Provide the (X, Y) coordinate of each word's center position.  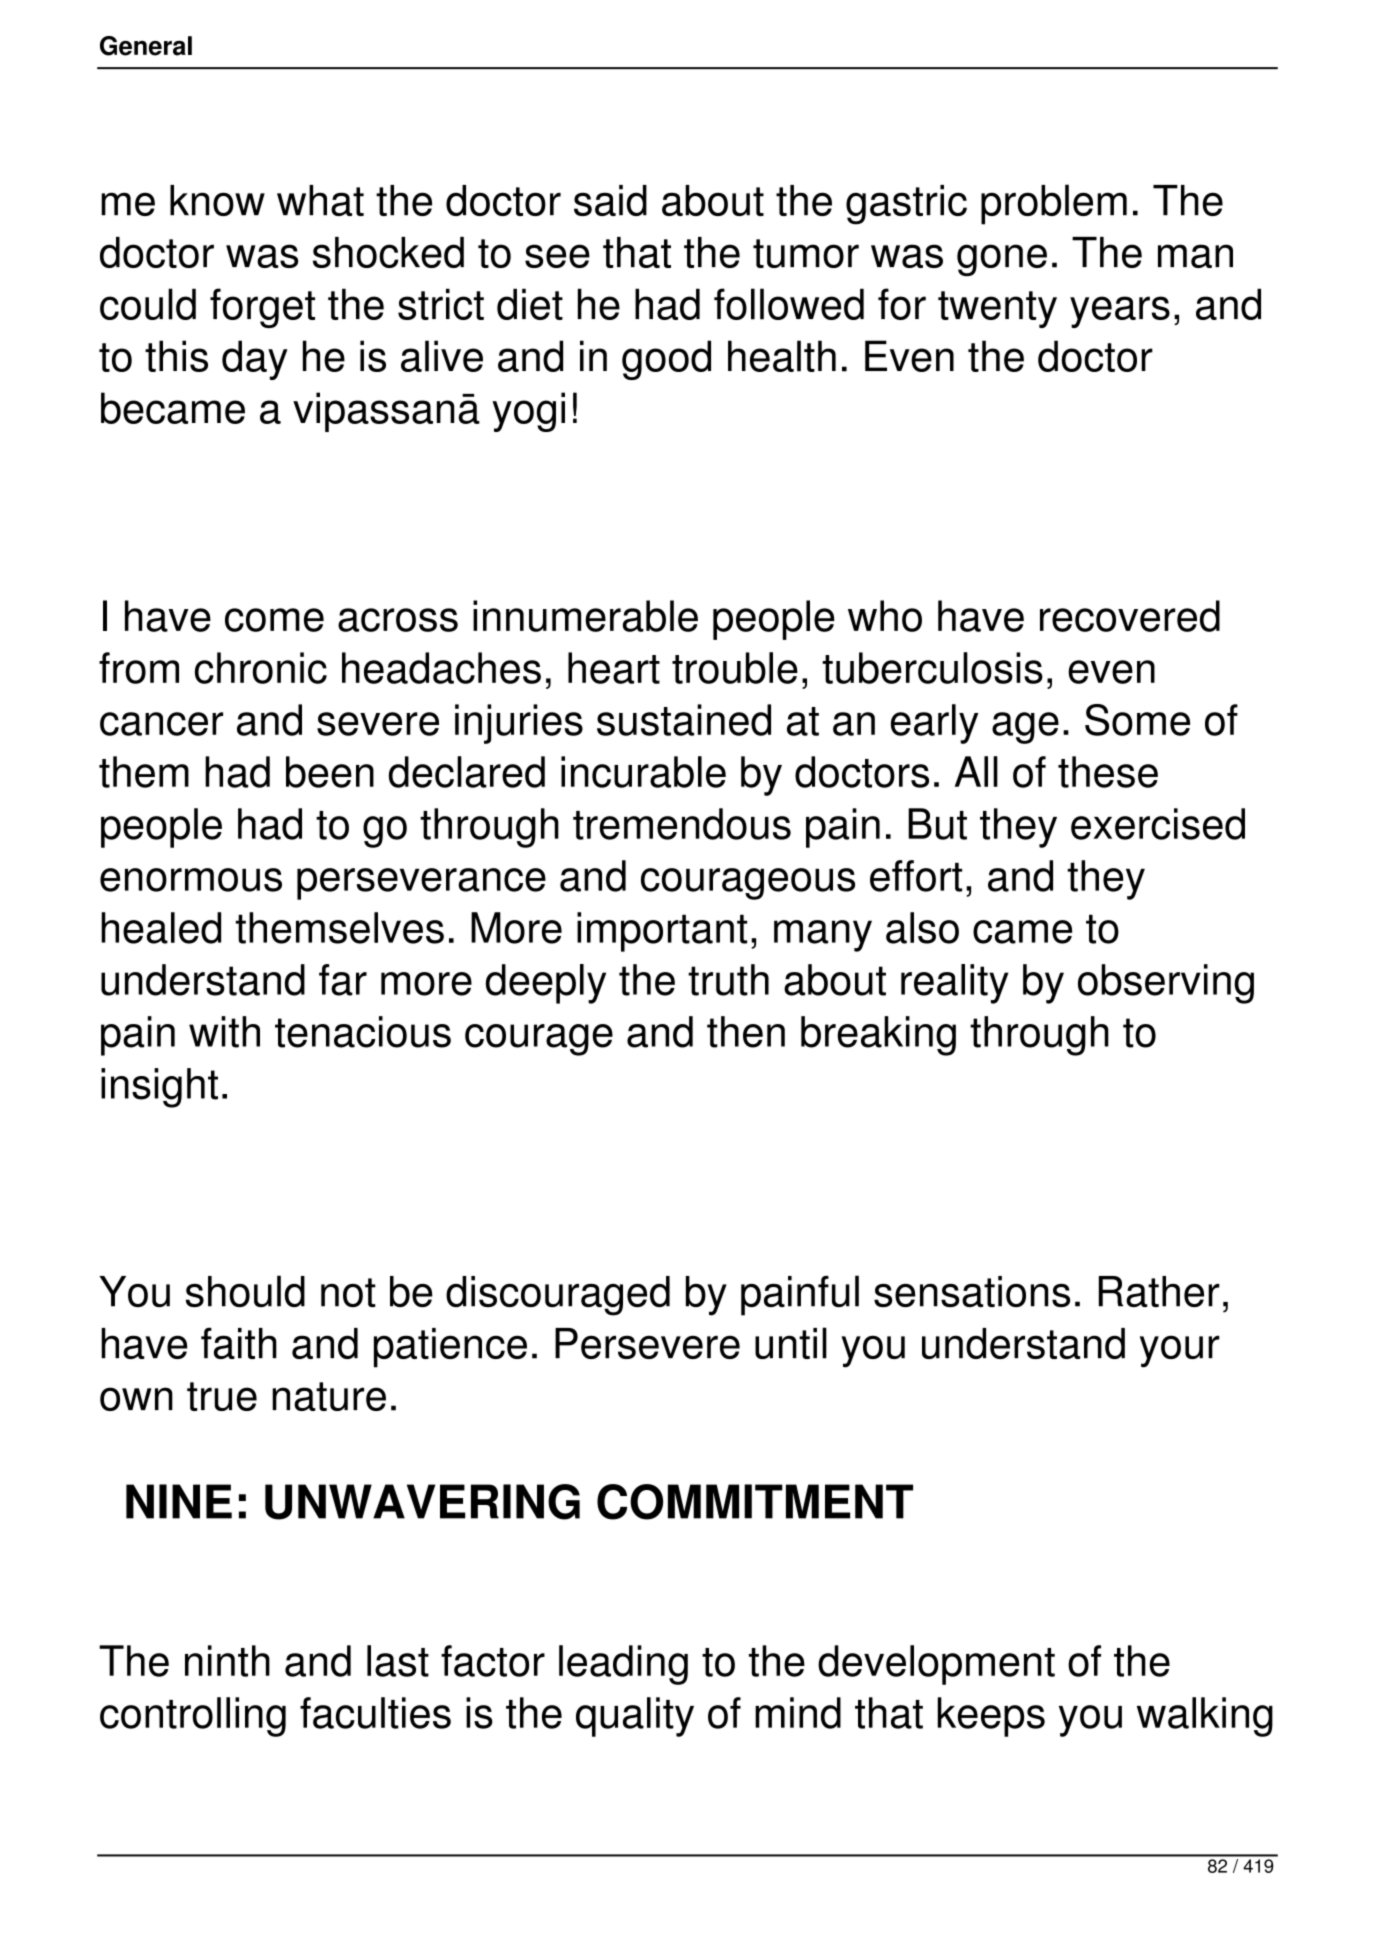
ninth (227, 1661)
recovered (1130, 616)
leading (623, 1665)
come (274, 620)
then (746, 1032)
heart (614, 668)
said (610, 200)
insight (159, 1088)
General (146, 46)
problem (1054, 204)
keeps (991, 1717)
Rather (1159, 1291)
